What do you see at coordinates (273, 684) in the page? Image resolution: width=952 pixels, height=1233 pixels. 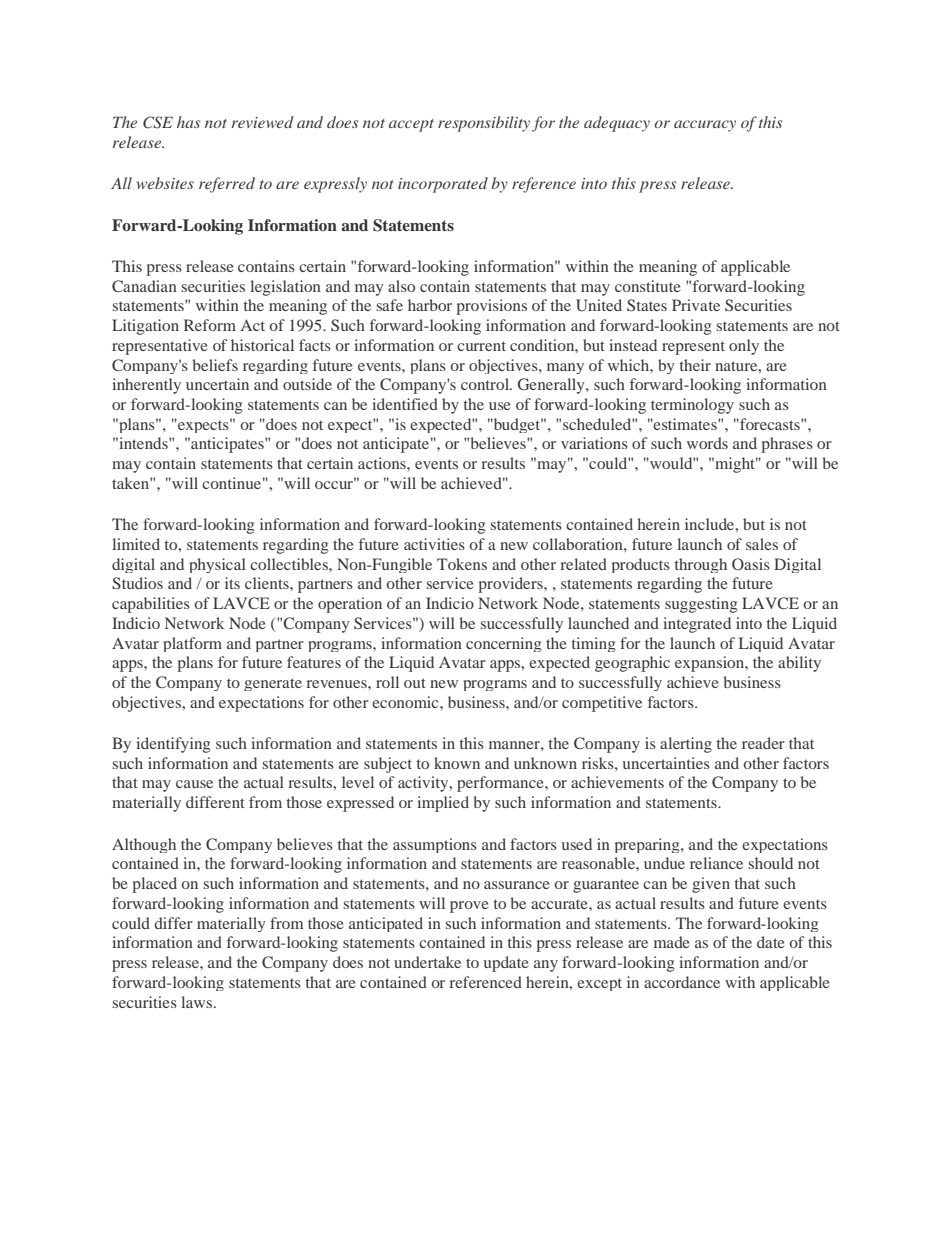 I see `generate` at bounding box center [273, 684].
